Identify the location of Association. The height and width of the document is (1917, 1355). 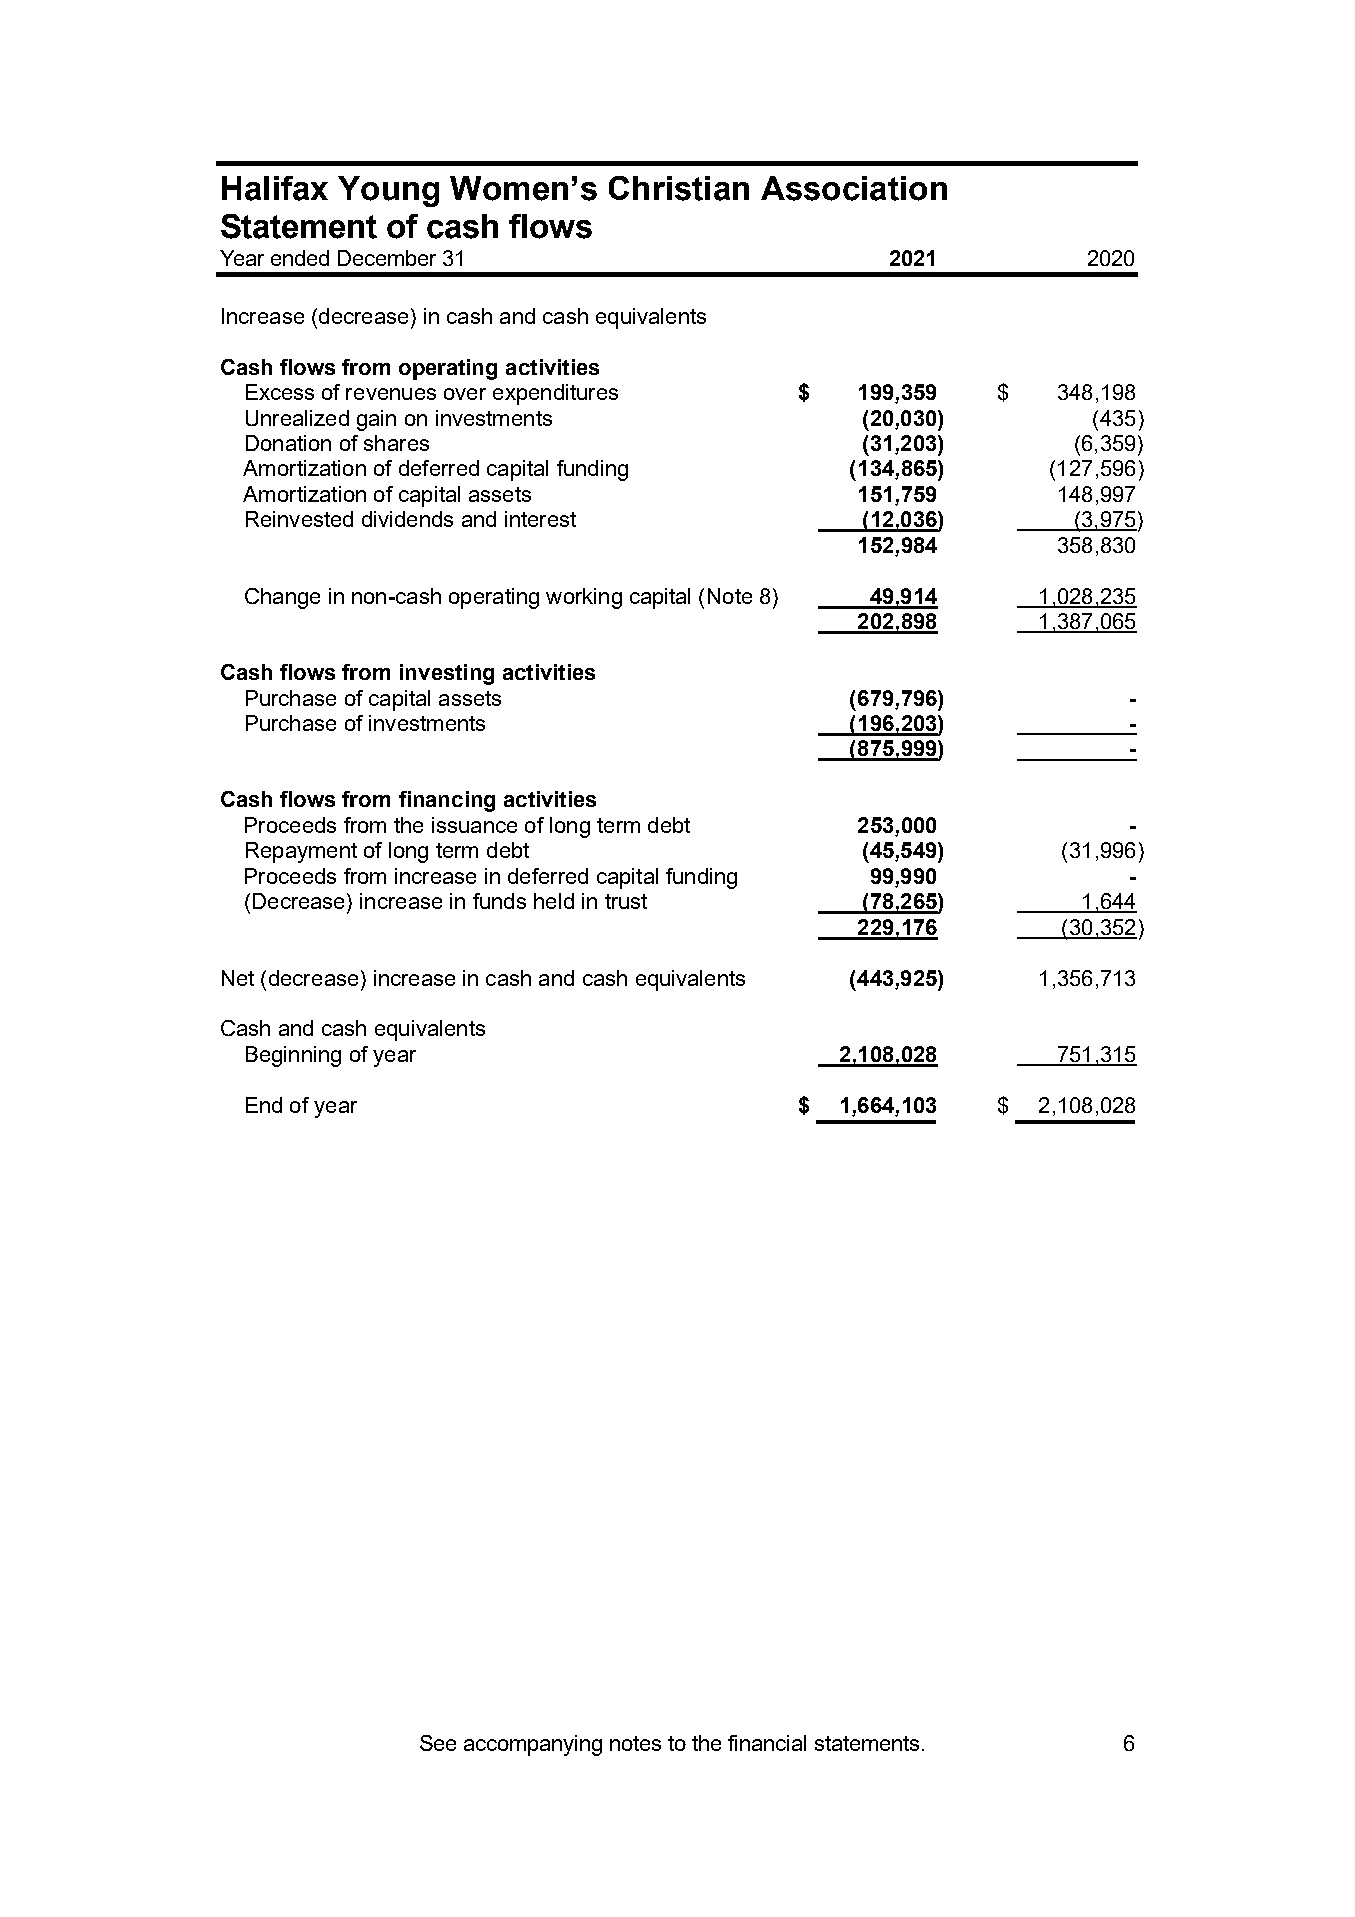
(854, 188).
